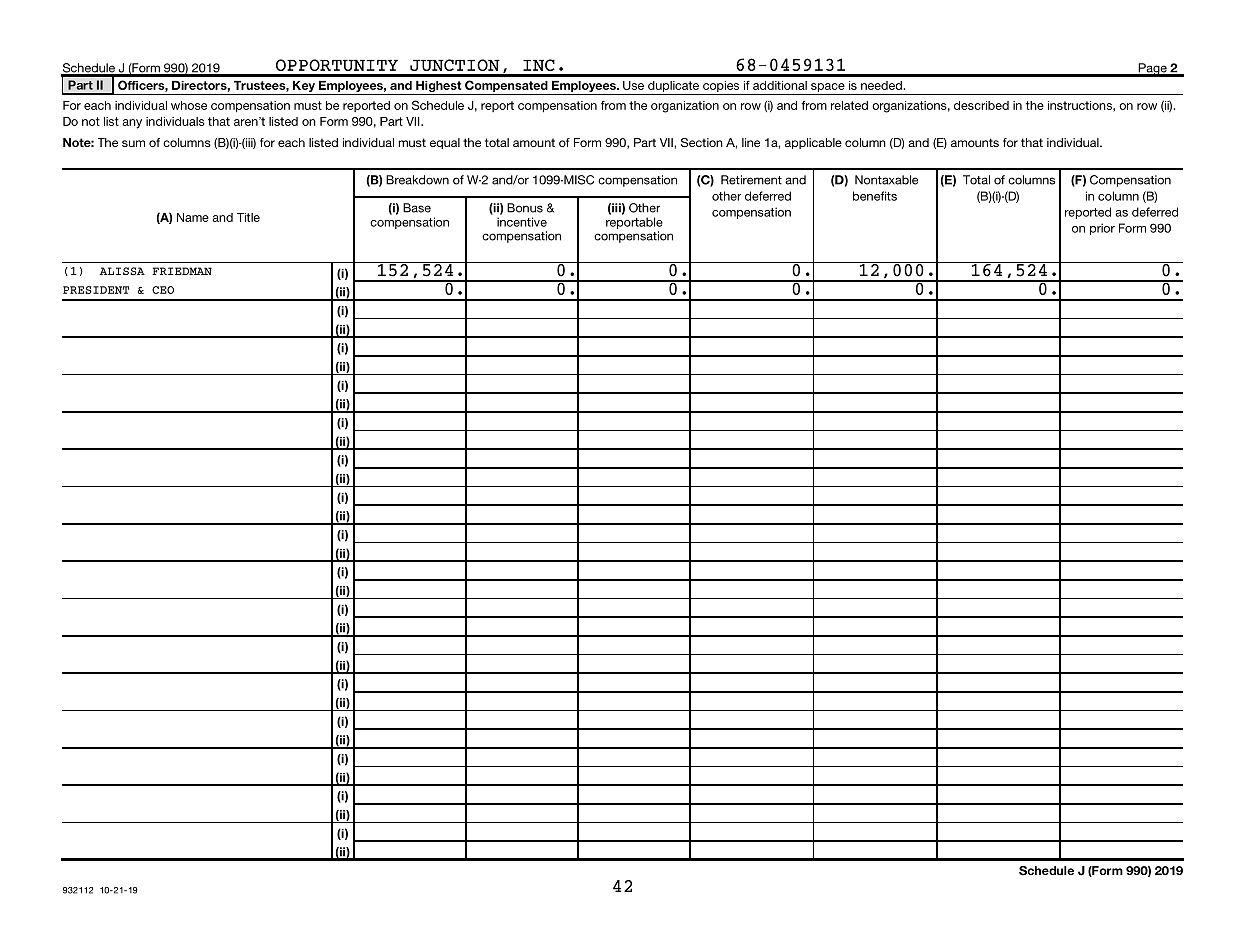  What do you see at coordinates (182, 271) in the image?
I see `FRIEDMAN` at bounding box center [182, 271].
